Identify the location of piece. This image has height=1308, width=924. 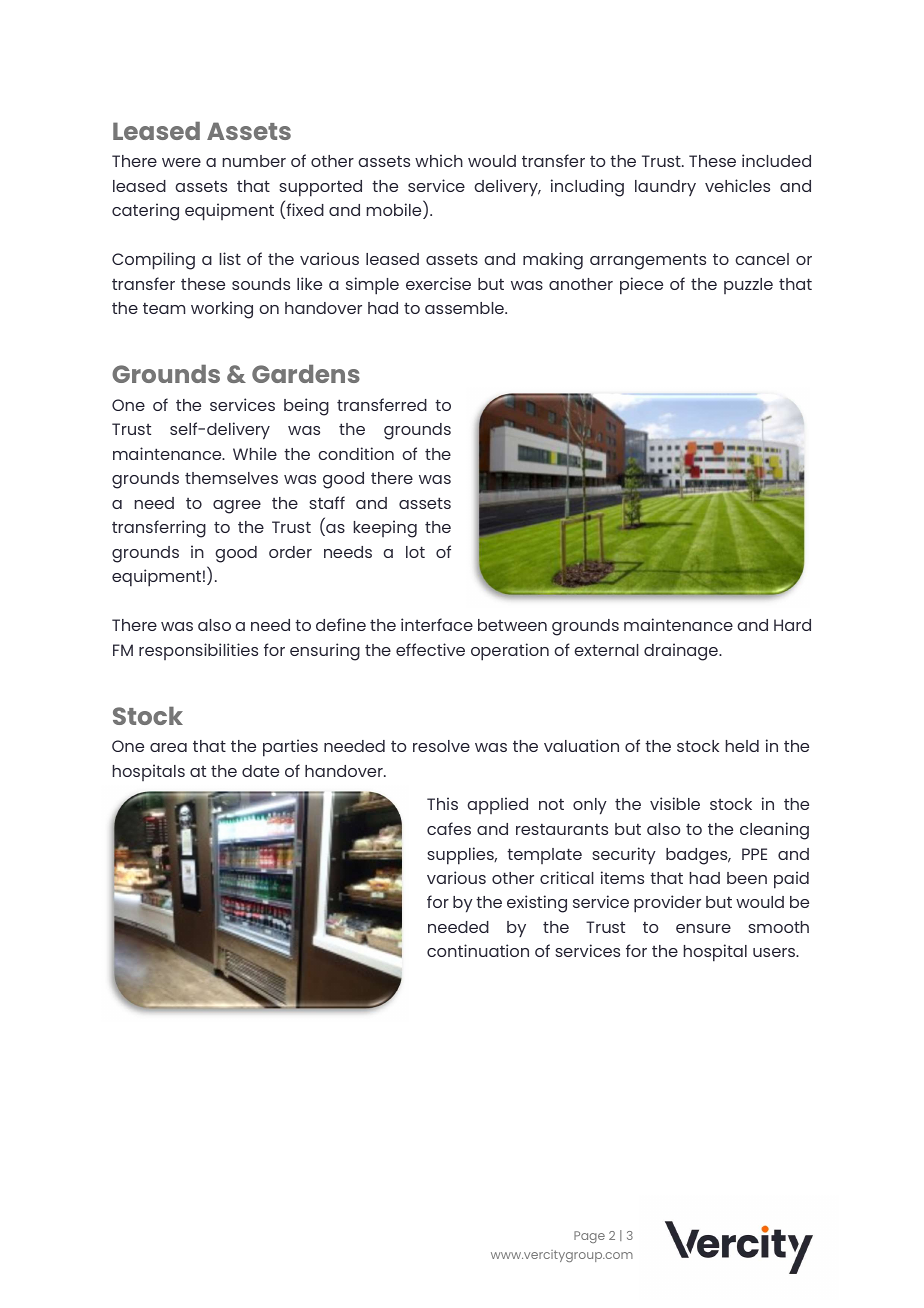
(641, 286).
